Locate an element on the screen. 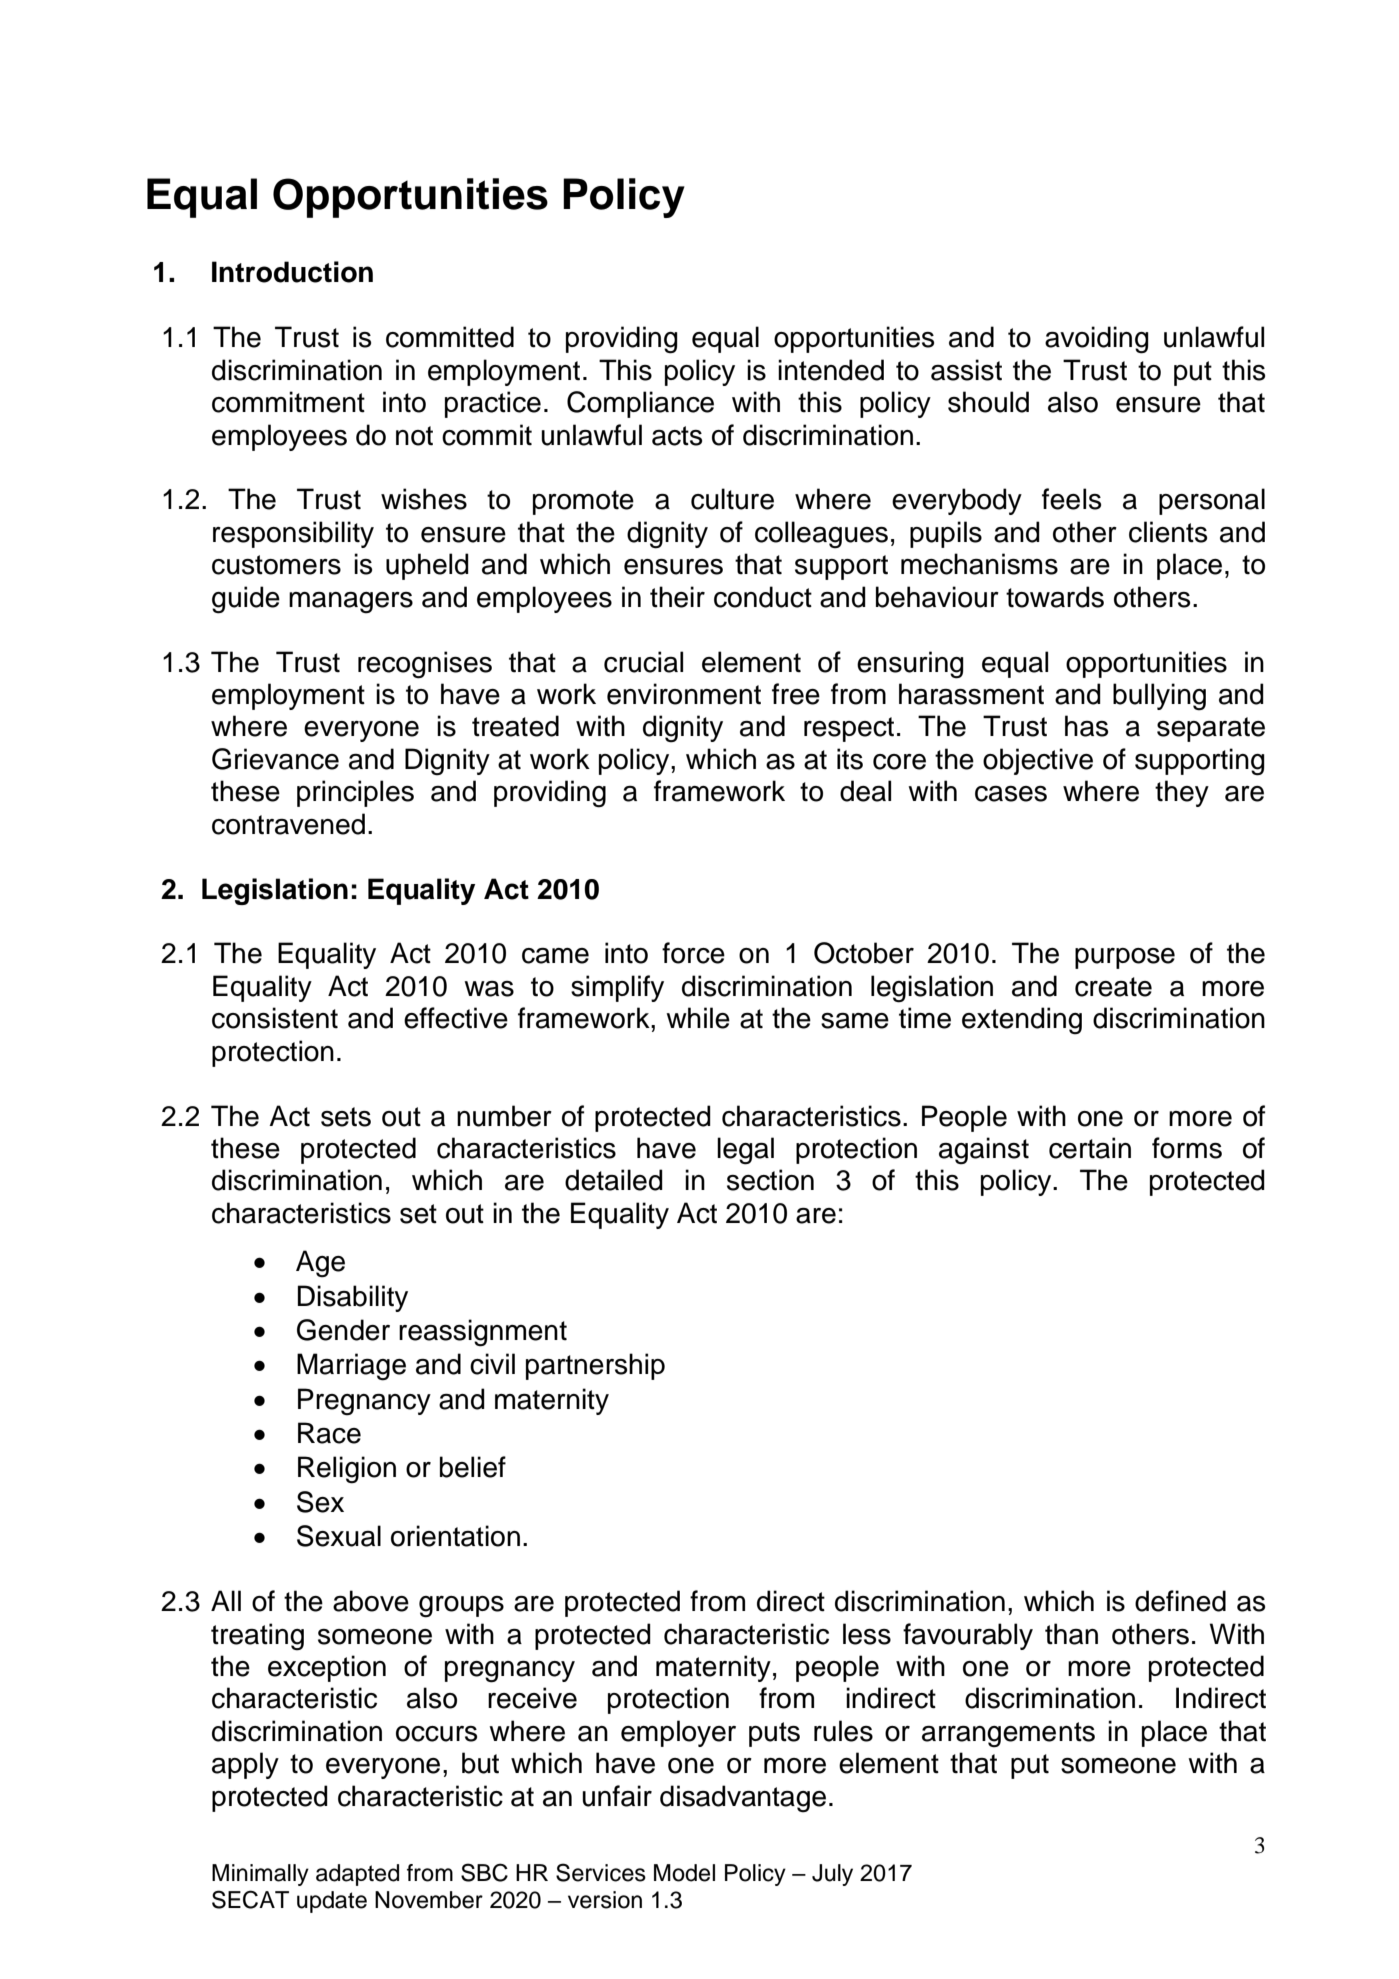 The image size is (1399, 1979). avoiding is located at coordinates (1097, 340).
